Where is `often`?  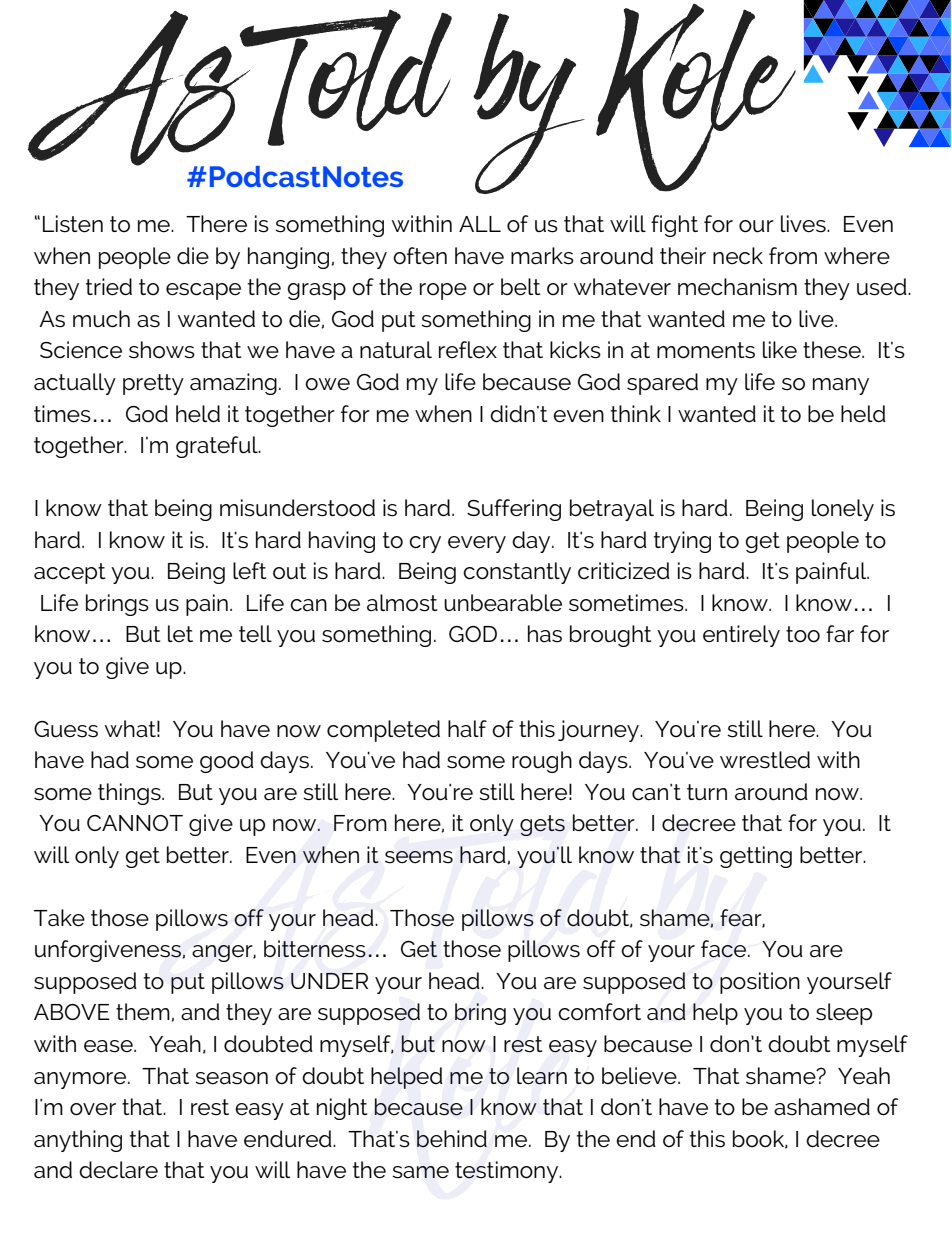 often is located at coordinates (420, 256).
